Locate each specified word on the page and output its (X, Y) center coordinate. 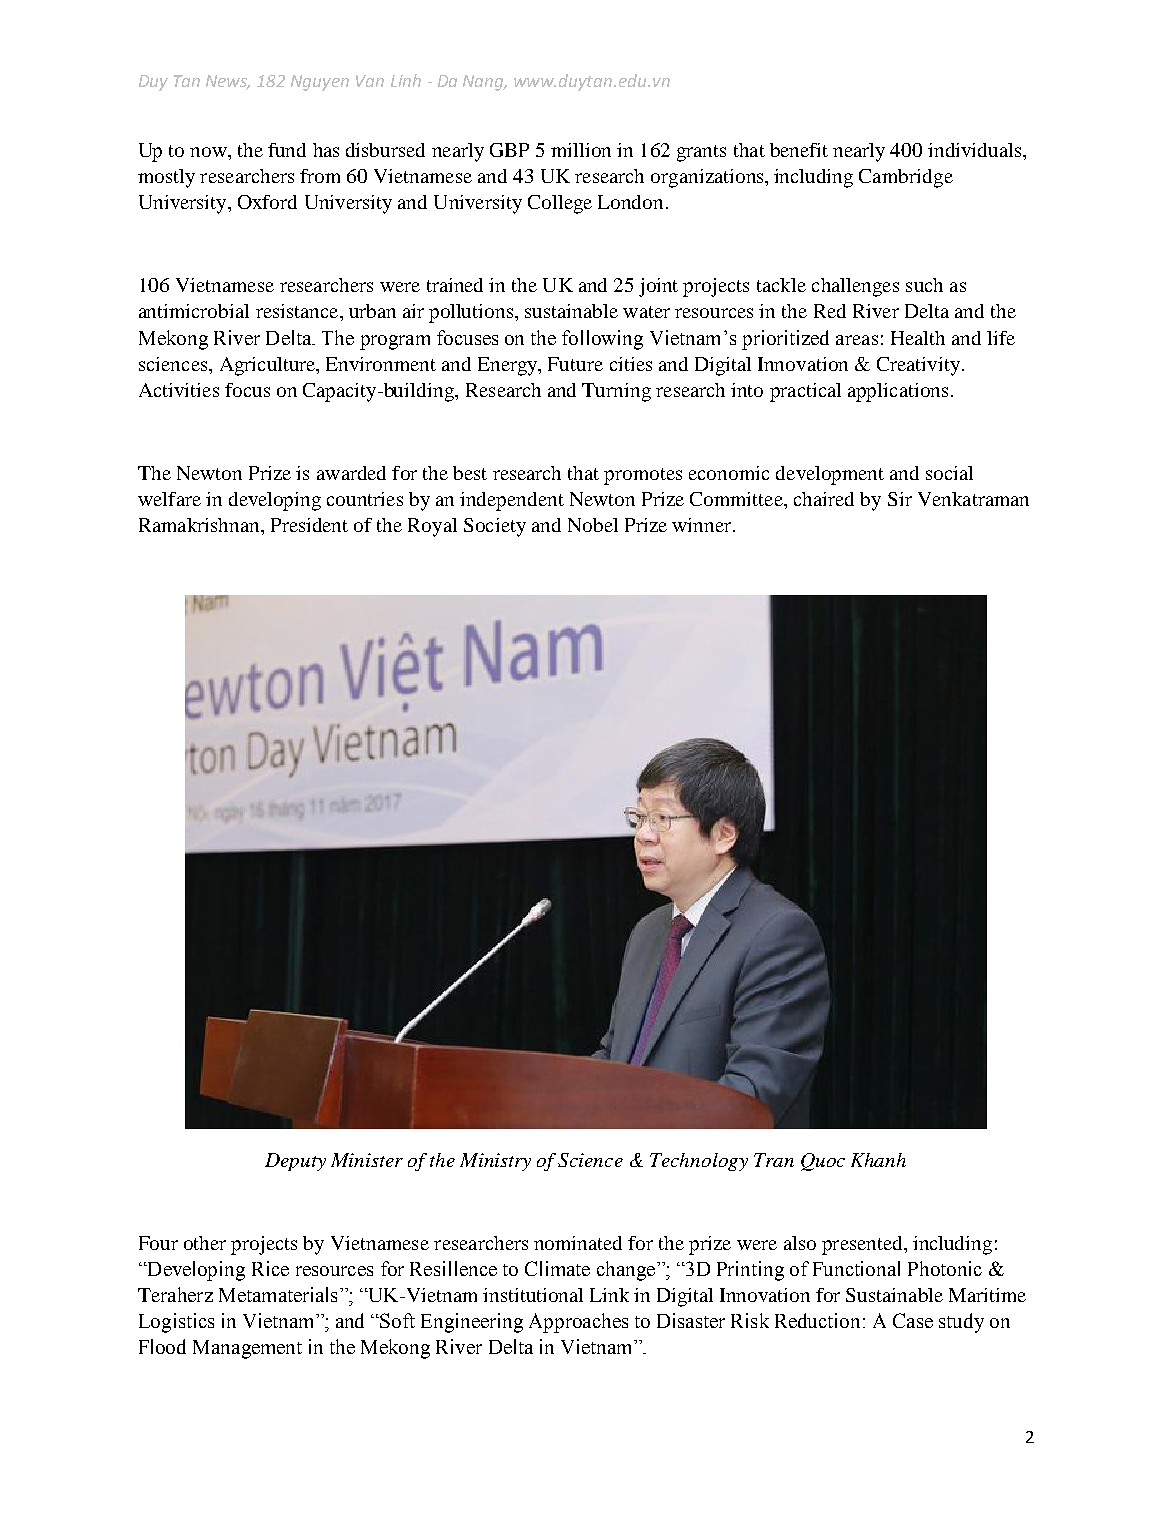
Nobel (593, 525)
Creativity (918, 366)
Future (575, 364)
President (309, 525)
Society (495, 527)
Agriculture (269, 366)
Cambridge (906, 178)
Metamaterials (278, 1294)
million (581, 150)
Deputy (295, 1162)
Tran (774, 1160)
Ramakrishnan (200, 525)
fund (287, 150)
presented (863, 1245)
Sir (900, 499)
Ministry (495, 1162)
